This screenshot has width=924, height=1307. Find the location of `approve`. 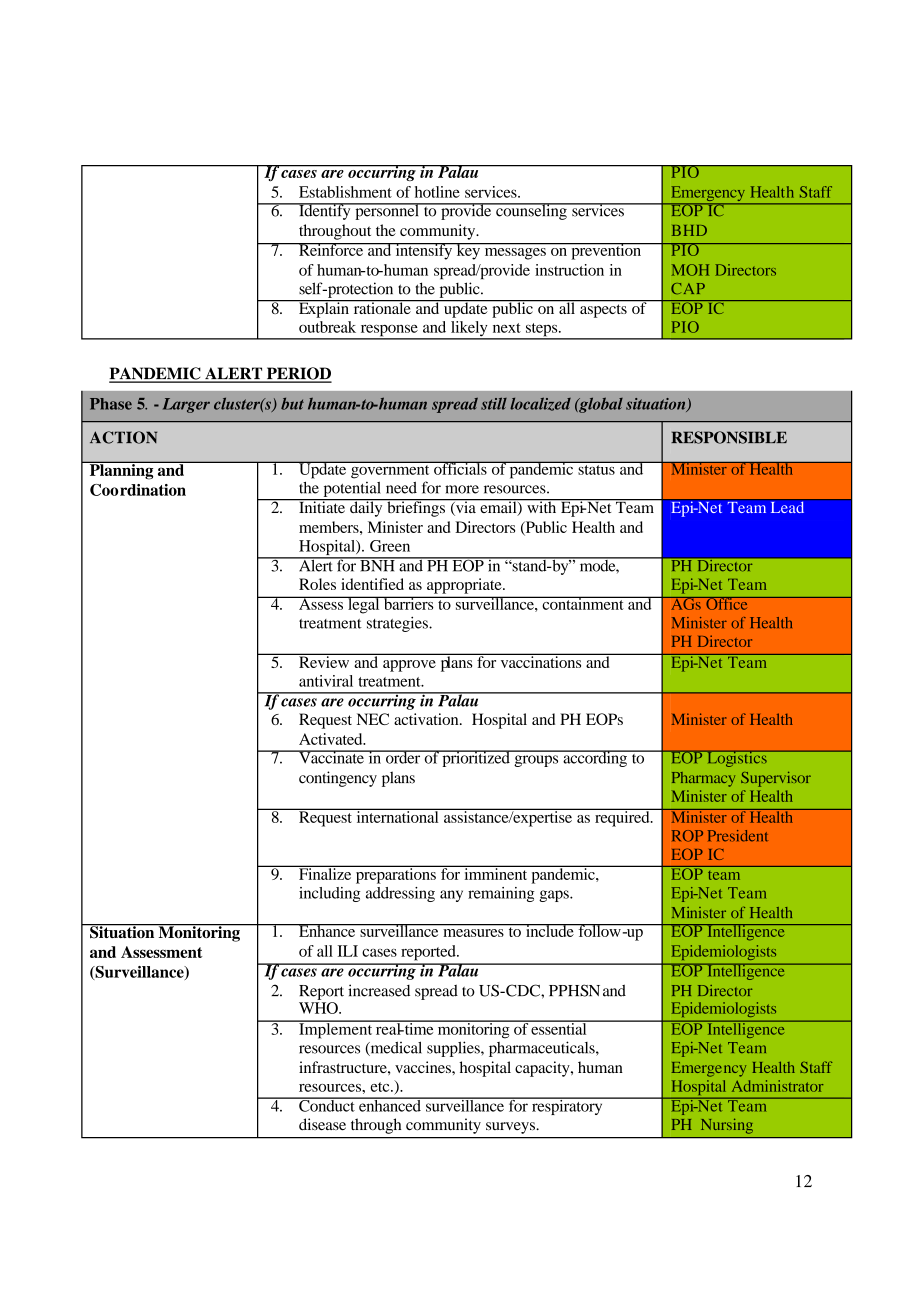

approve is located at coordinates (409, 666).
